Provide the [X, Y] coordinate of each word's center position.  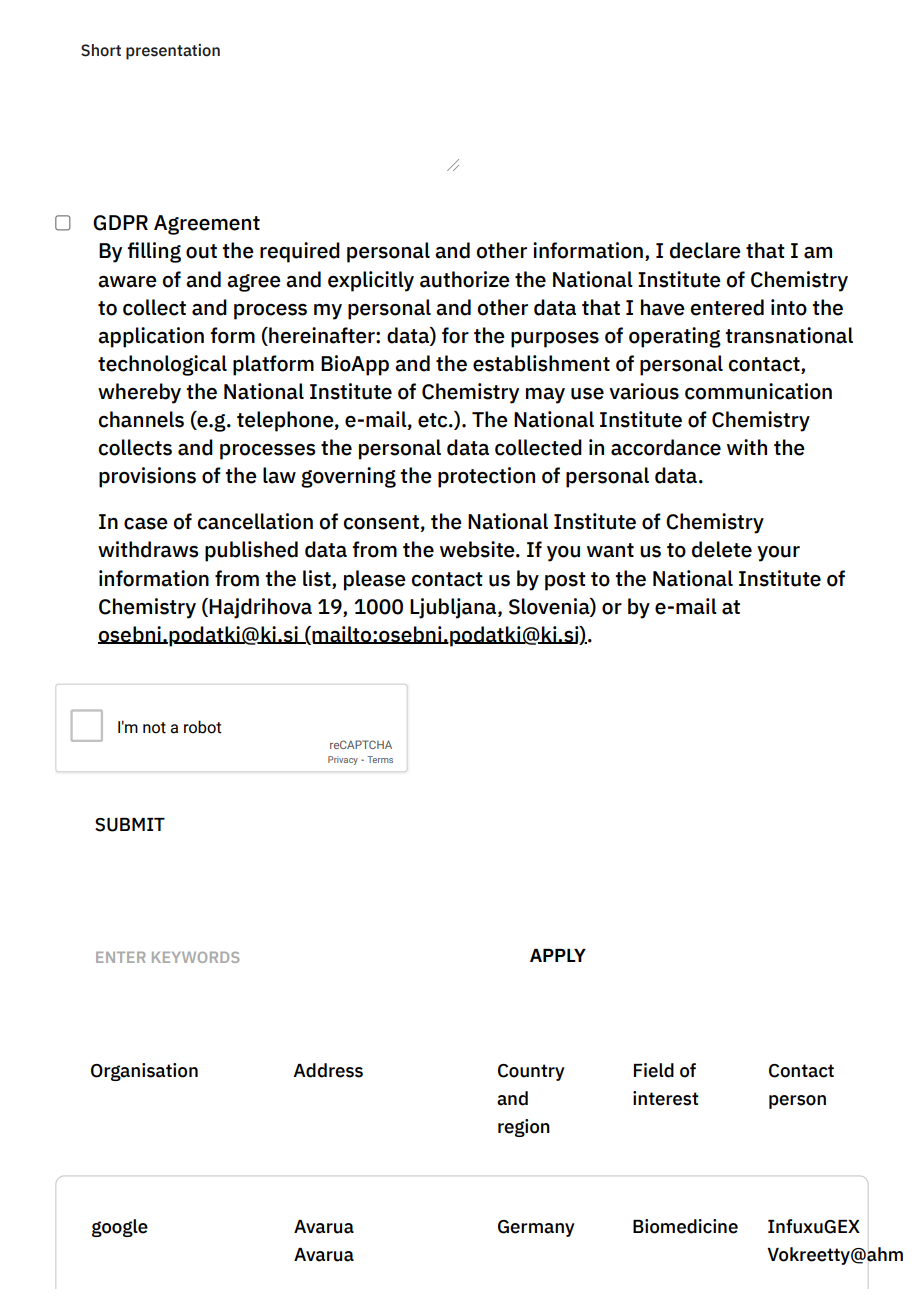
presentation [173, 52]
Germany [536, 1228]
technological [162, 365]
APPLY [558, 955]
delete [722, 549]
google [120, 1228]
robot [203, 727]
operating [675, 337]
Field [654, 1070]
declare [705, 250]
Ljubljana [454, 608]
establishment [541, 363]
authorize [465, 279]
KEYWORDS [195, 957]
